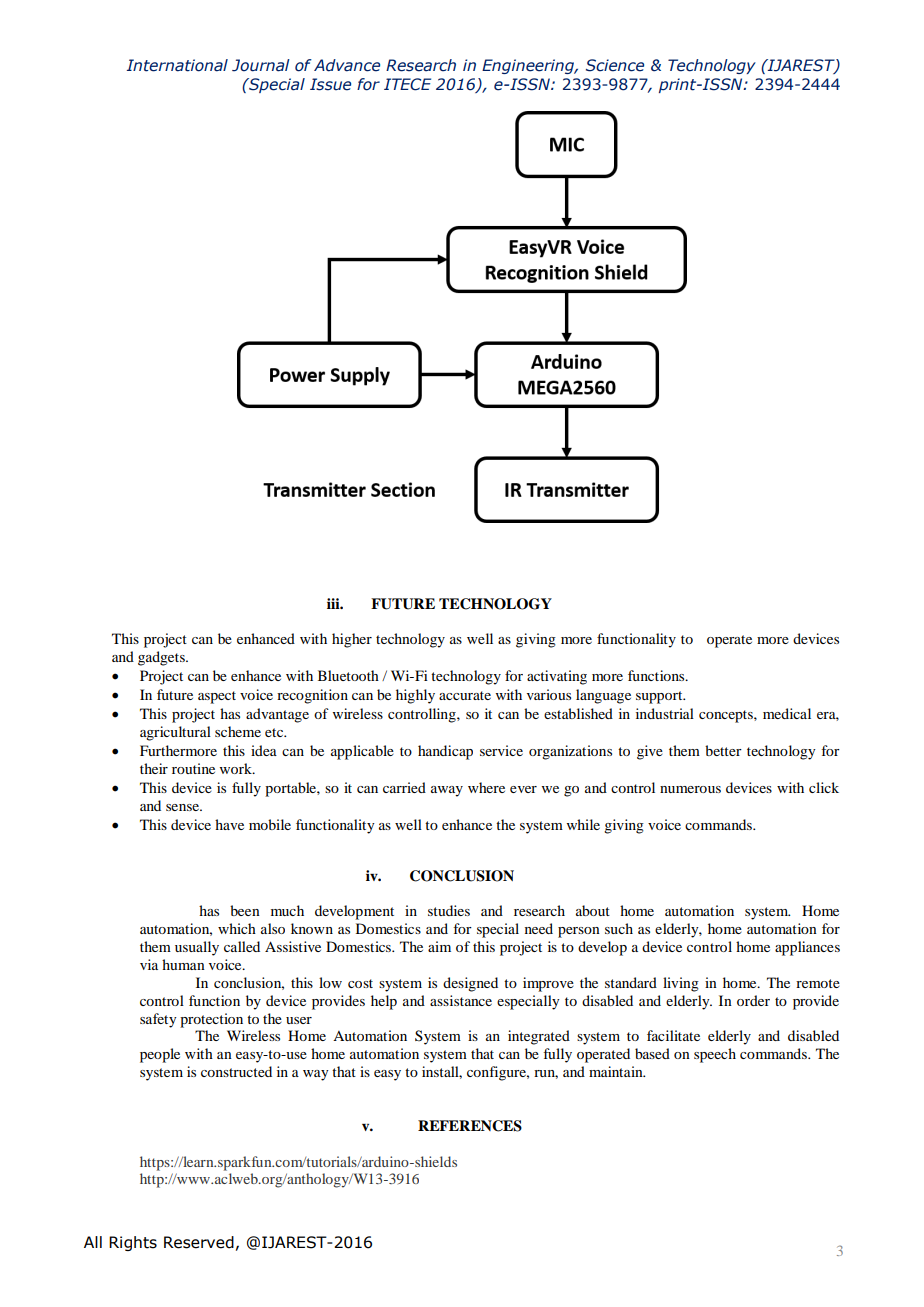 Image resolution: width=924 pixels, height=1307 pixels. What do you see at coordinates (162, 658) in the screenshot?
I see `gadgets` at bounding box center [162, 658].
